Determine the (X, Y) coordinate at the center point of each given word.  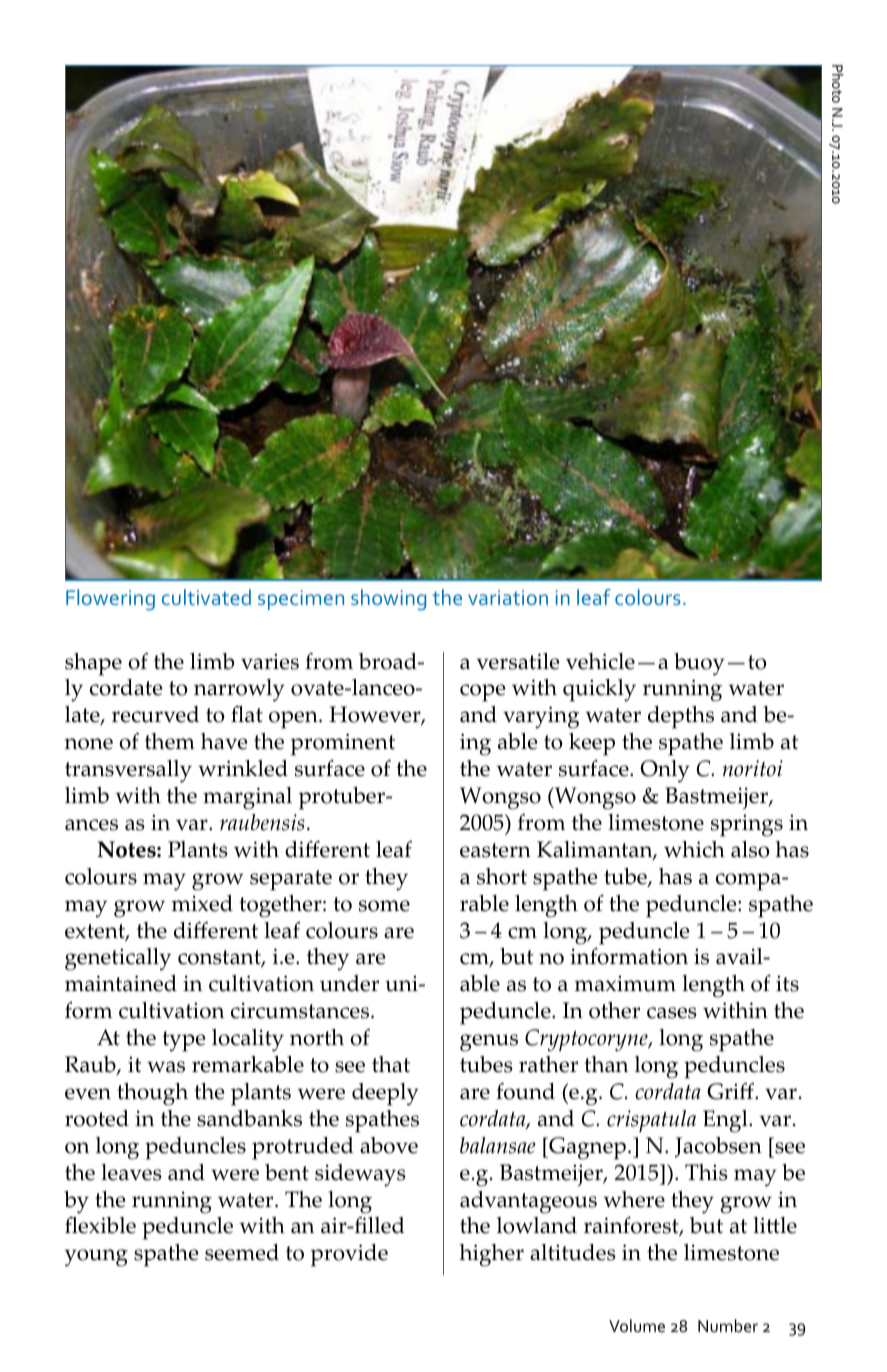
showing (388, 600)
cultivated (206, 597)
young (96, 1258)
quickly (599, 690)
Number (728, 1326)
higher (492, 1255)
